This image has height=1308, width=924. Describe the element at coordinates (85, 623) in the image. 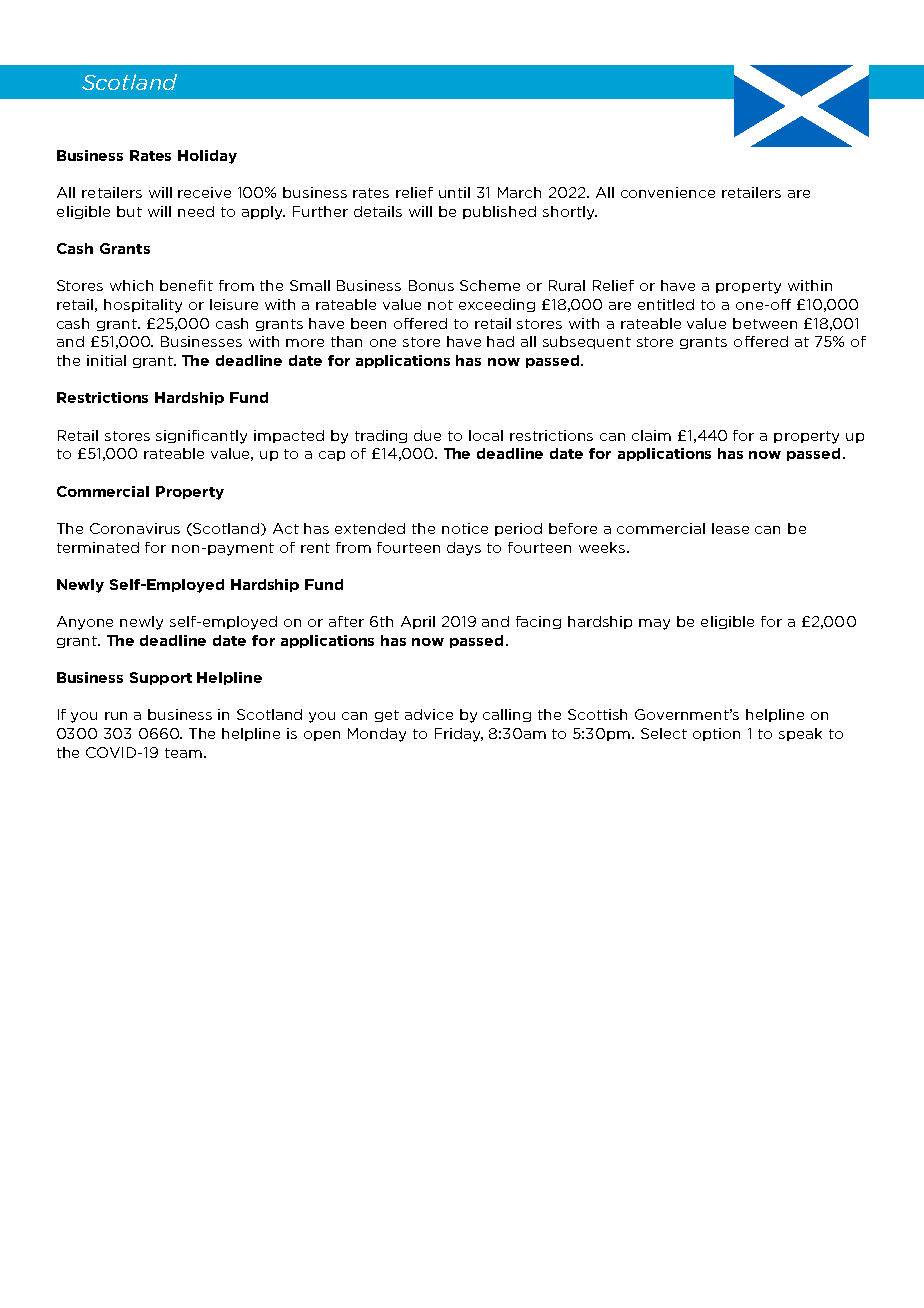

I see `Anyone` at that location.
